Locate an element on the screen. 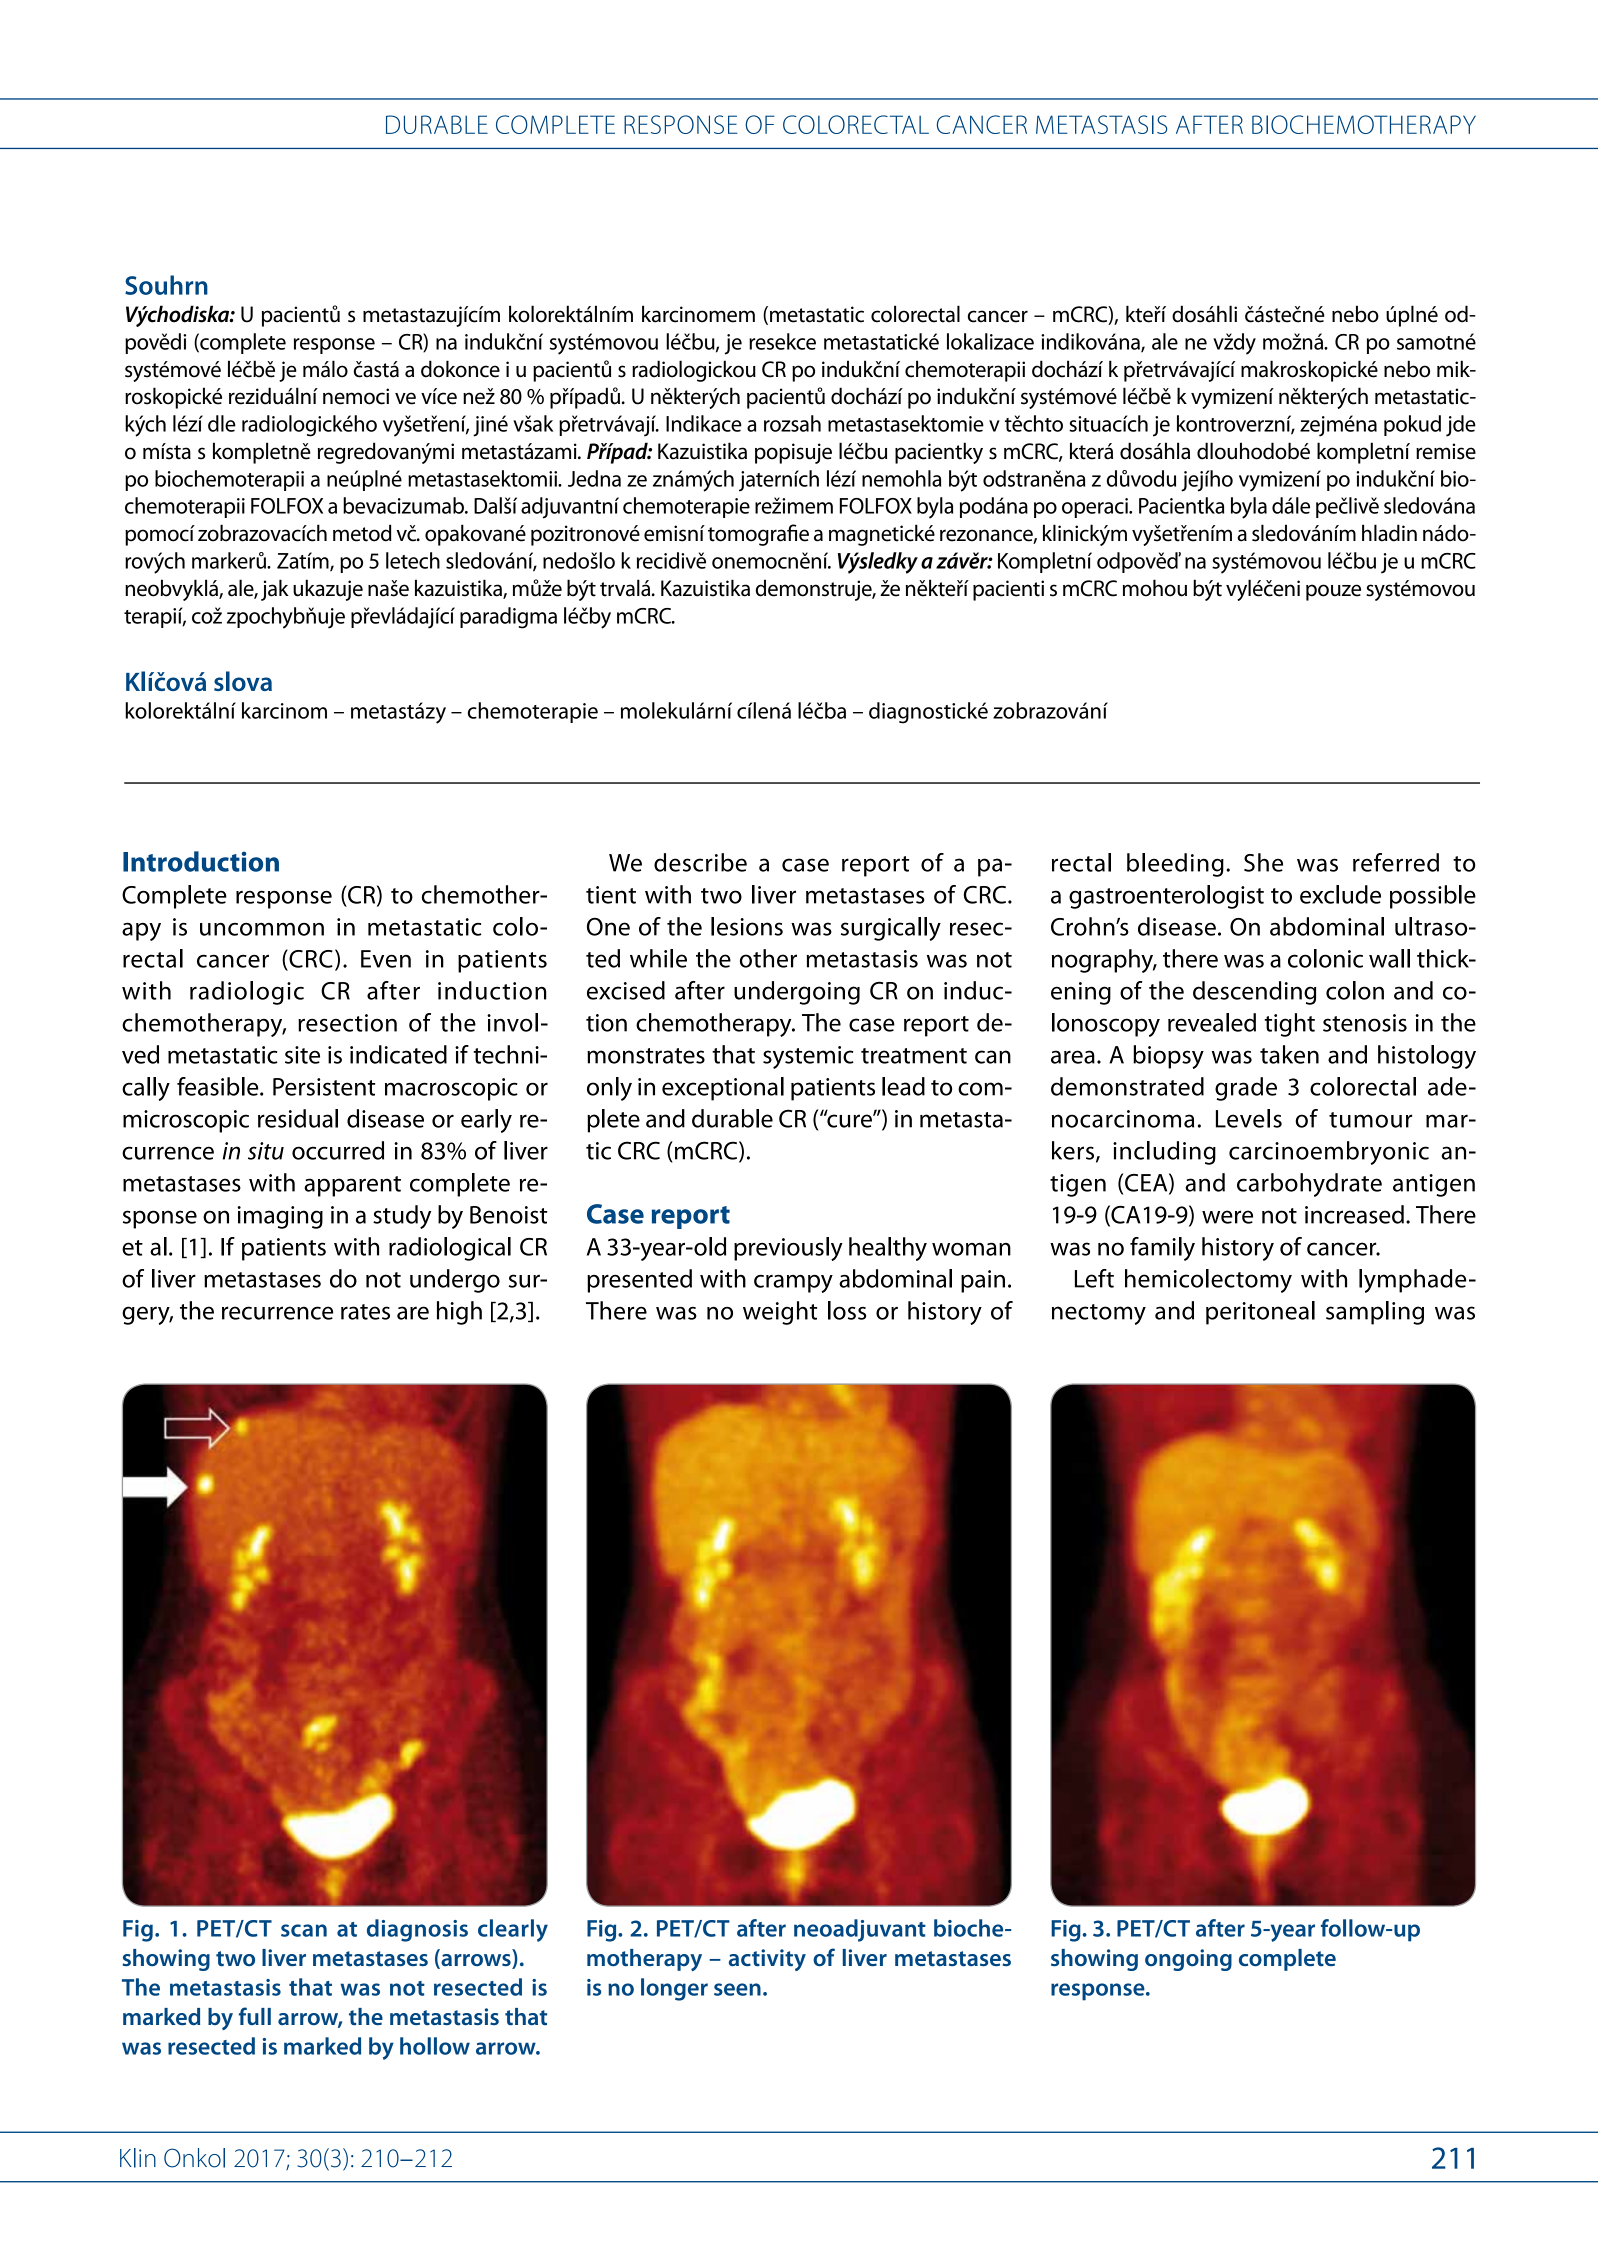  full is located at coordinates (255, 2016).
